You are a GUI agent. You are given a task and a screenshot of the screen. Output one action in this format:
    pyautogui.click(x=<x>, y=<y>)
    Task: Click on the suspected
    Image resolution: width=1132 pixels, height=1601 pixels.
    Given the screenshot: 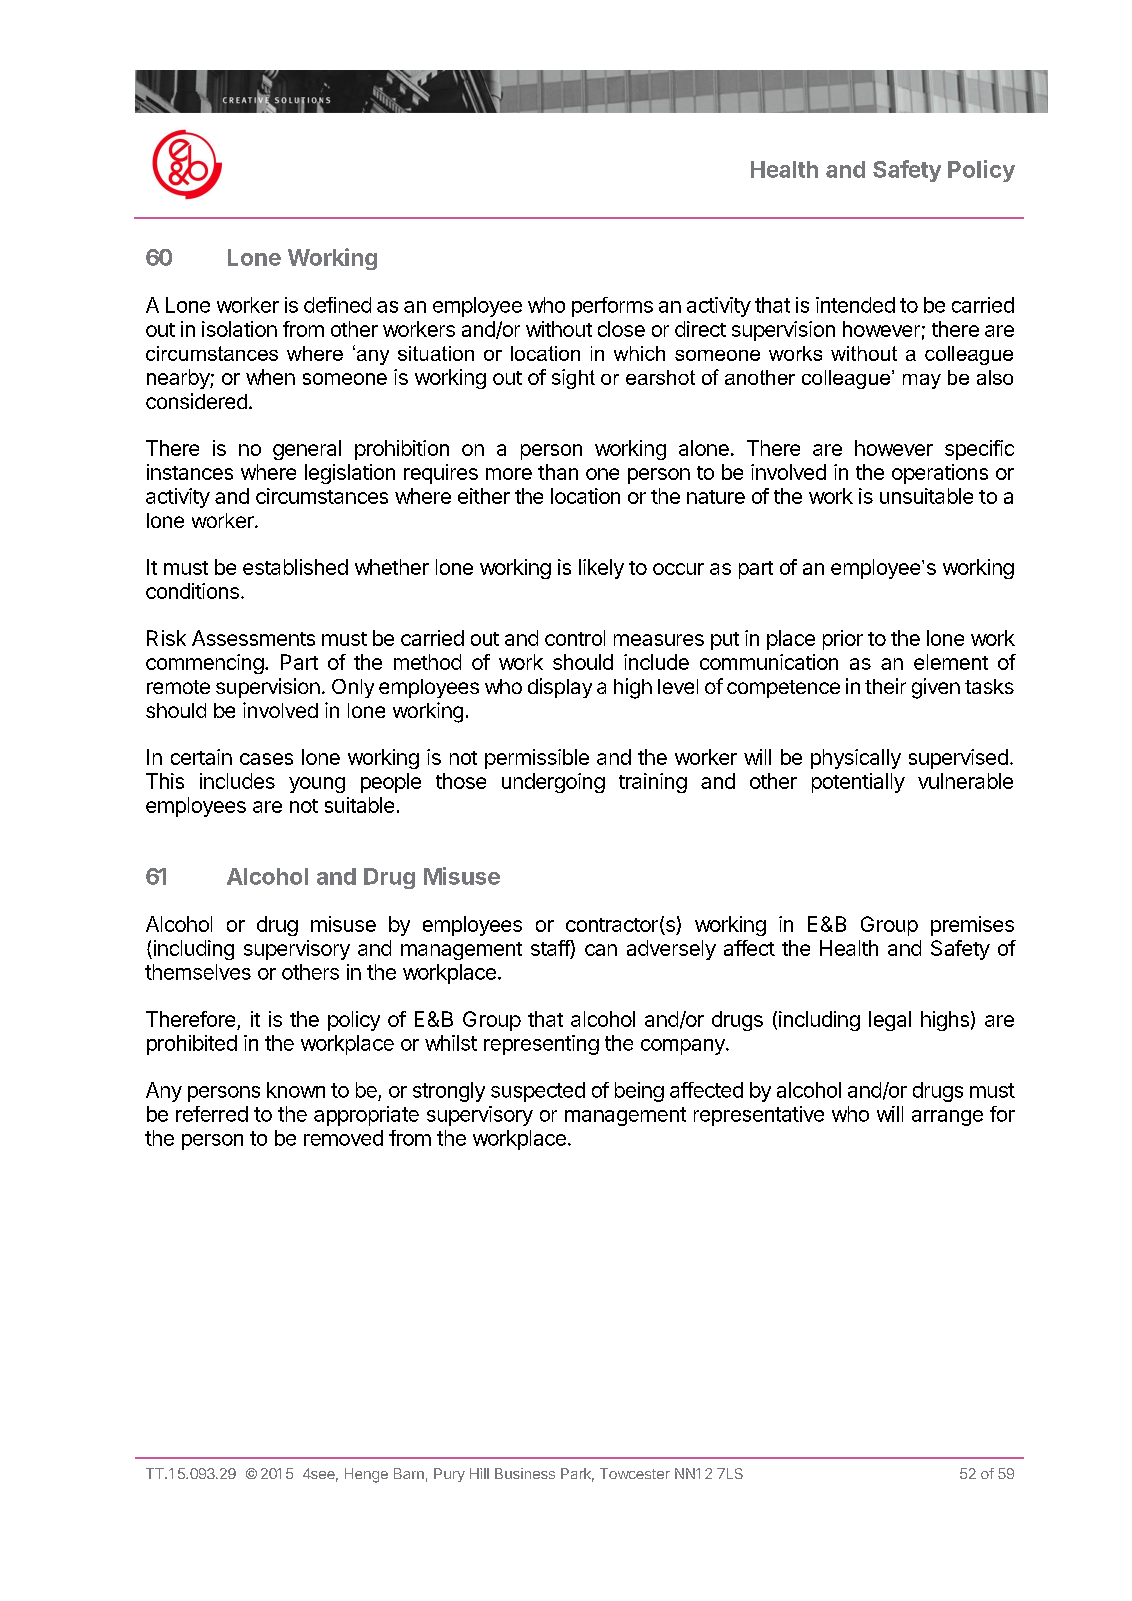 What is the action you would take?
    pyautogui.click(x=538, y=1092)
